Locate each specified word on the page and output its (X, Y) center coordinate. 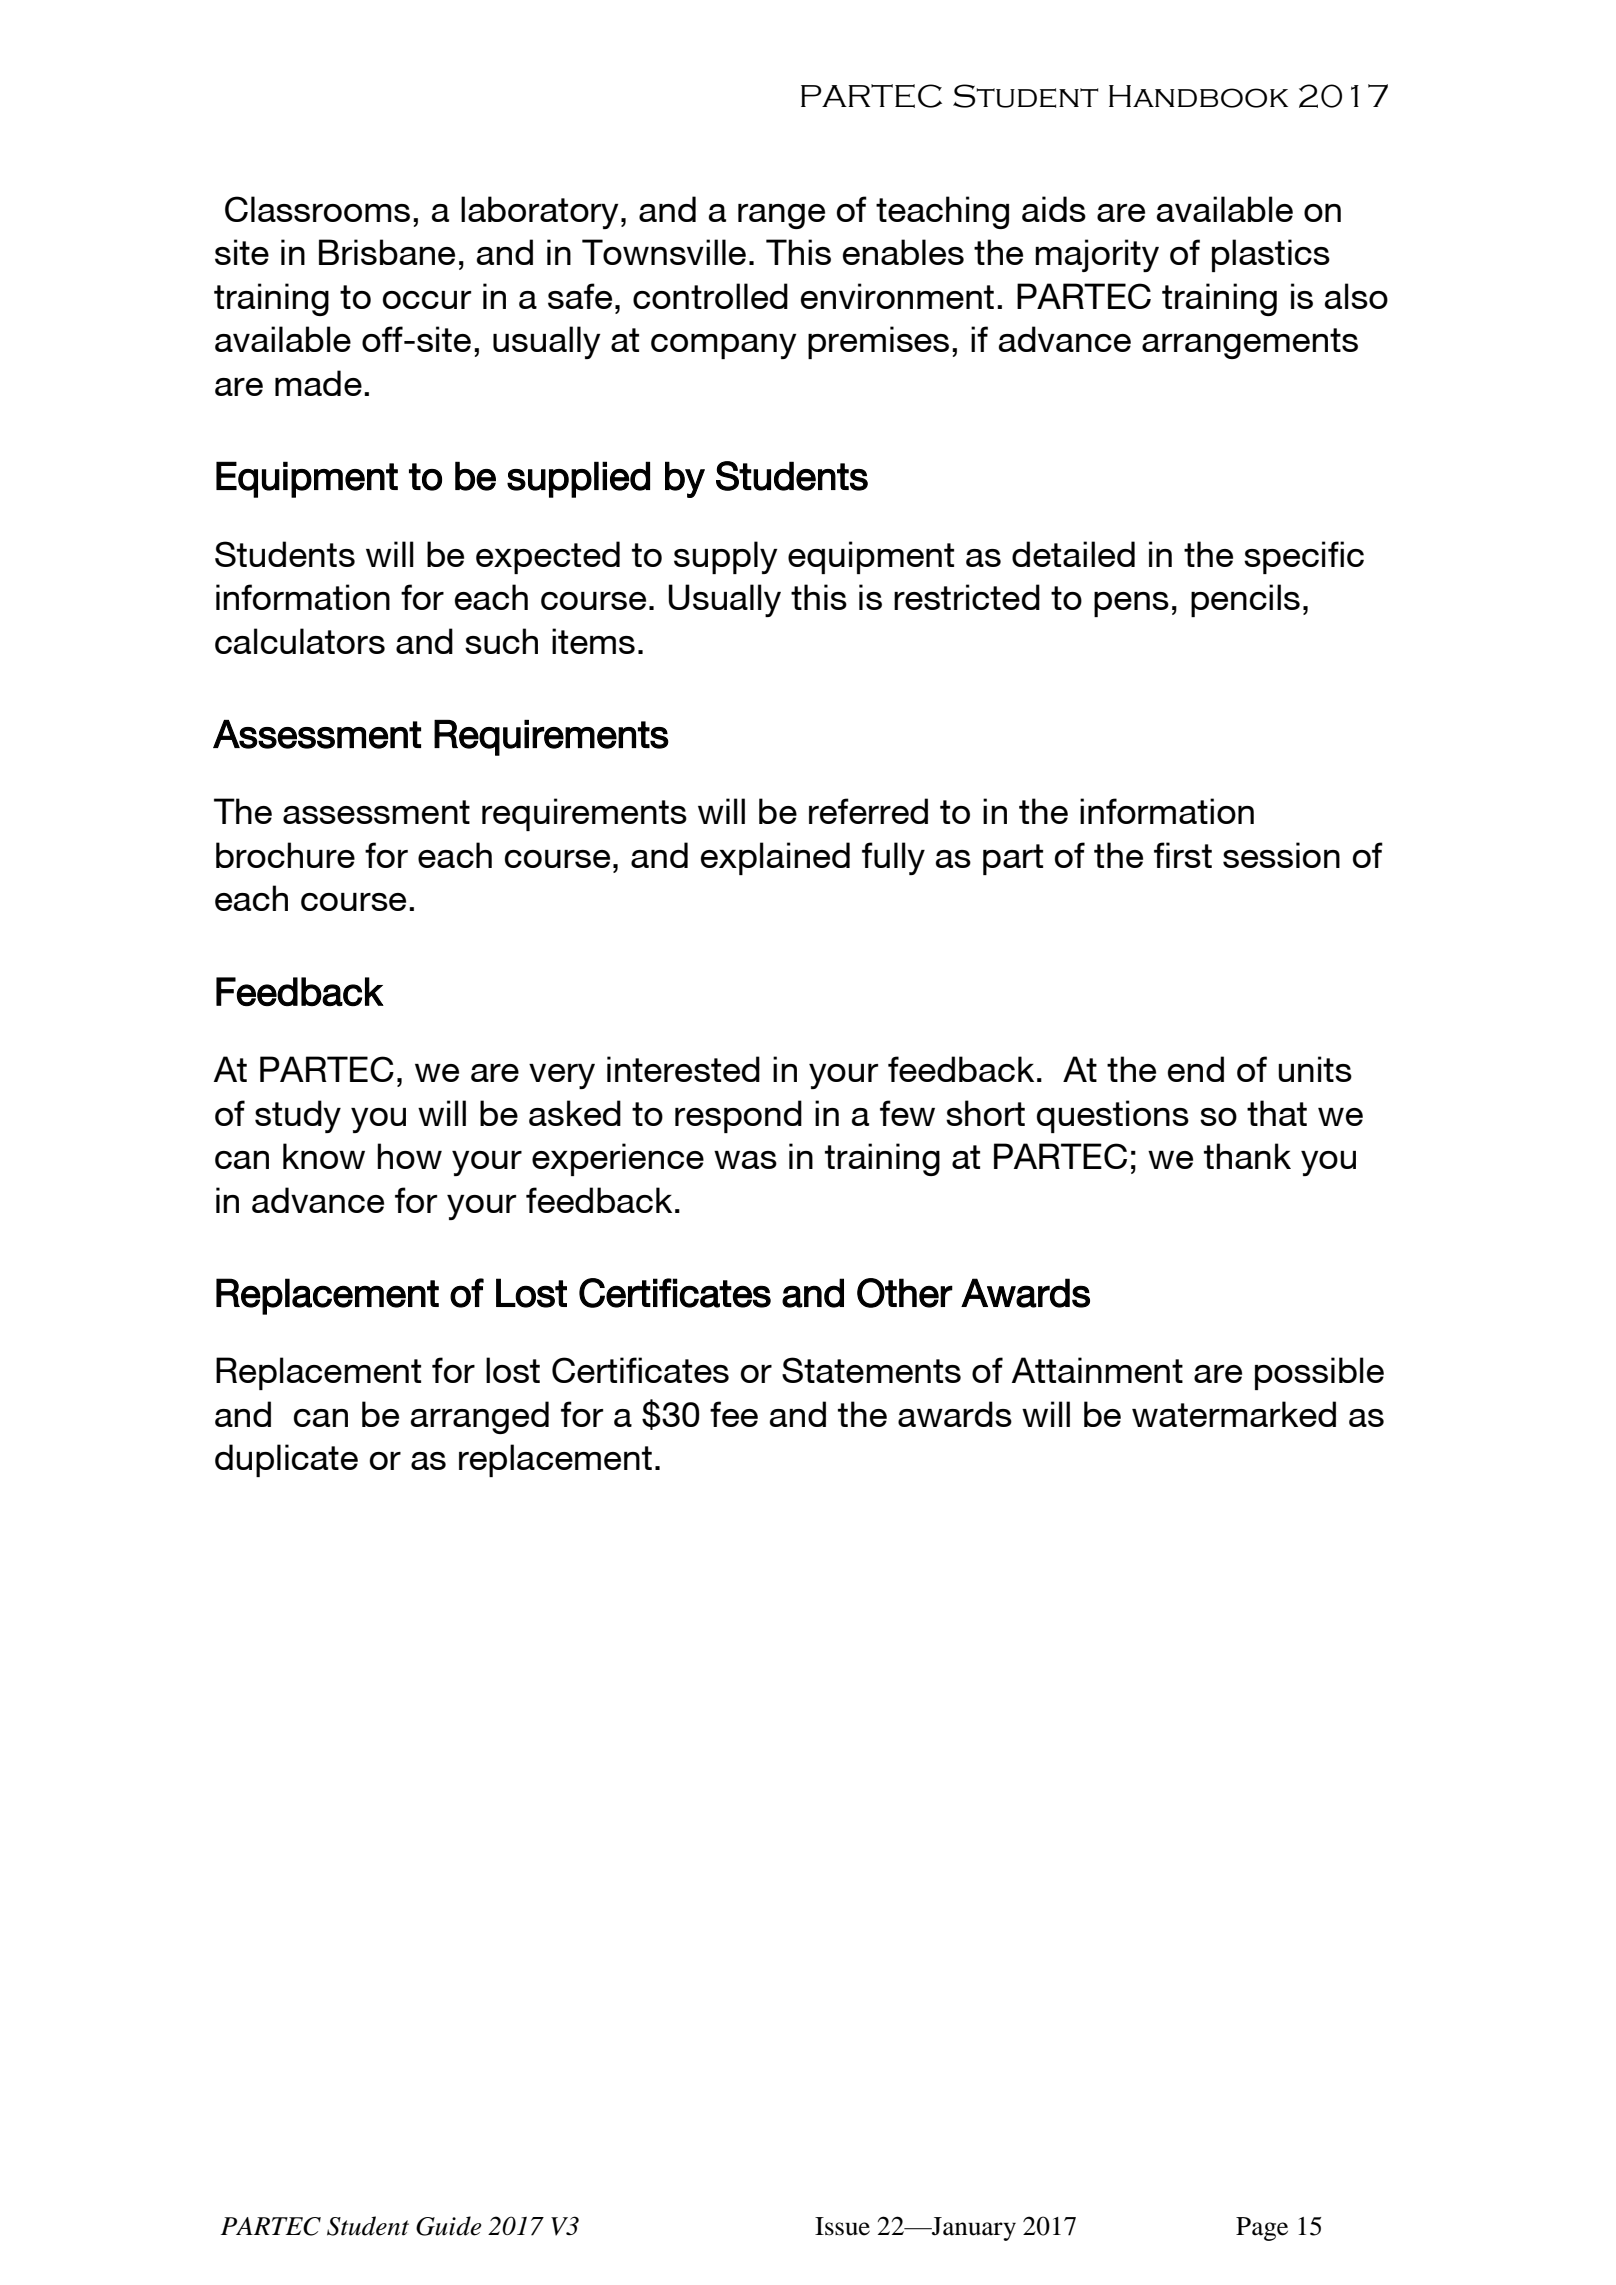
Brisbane (387, 252)
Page (1262, 2229)
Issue (842, 2226)
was (745, 1160)
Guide (449, 2226)
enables (903, 252)
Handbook (1198, 96)
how (409, 1156)
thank (1247, 1156)
